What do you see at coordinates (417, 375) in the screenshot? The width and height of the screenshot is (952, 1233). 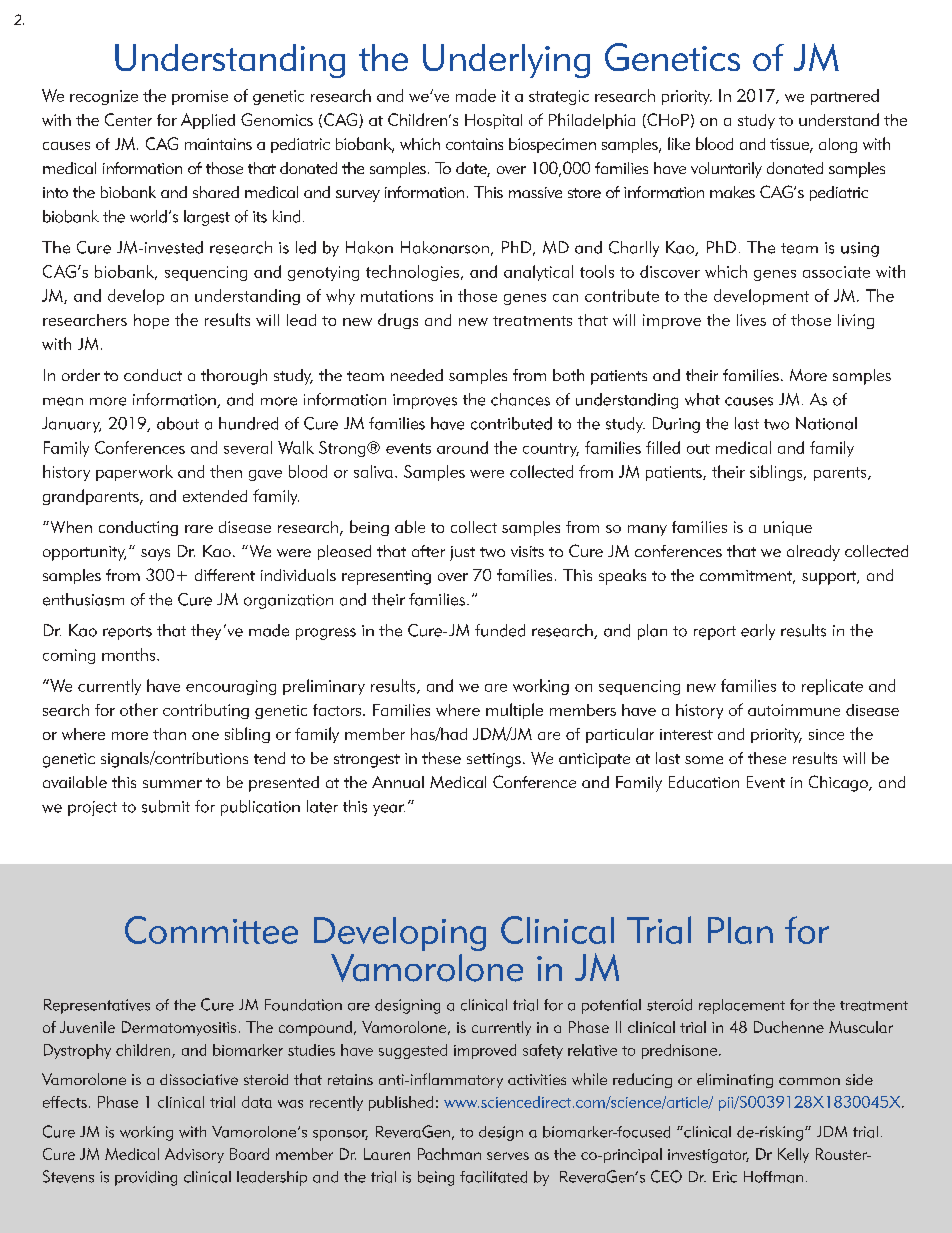 I see `needed` at bounding box center [417, 375].
